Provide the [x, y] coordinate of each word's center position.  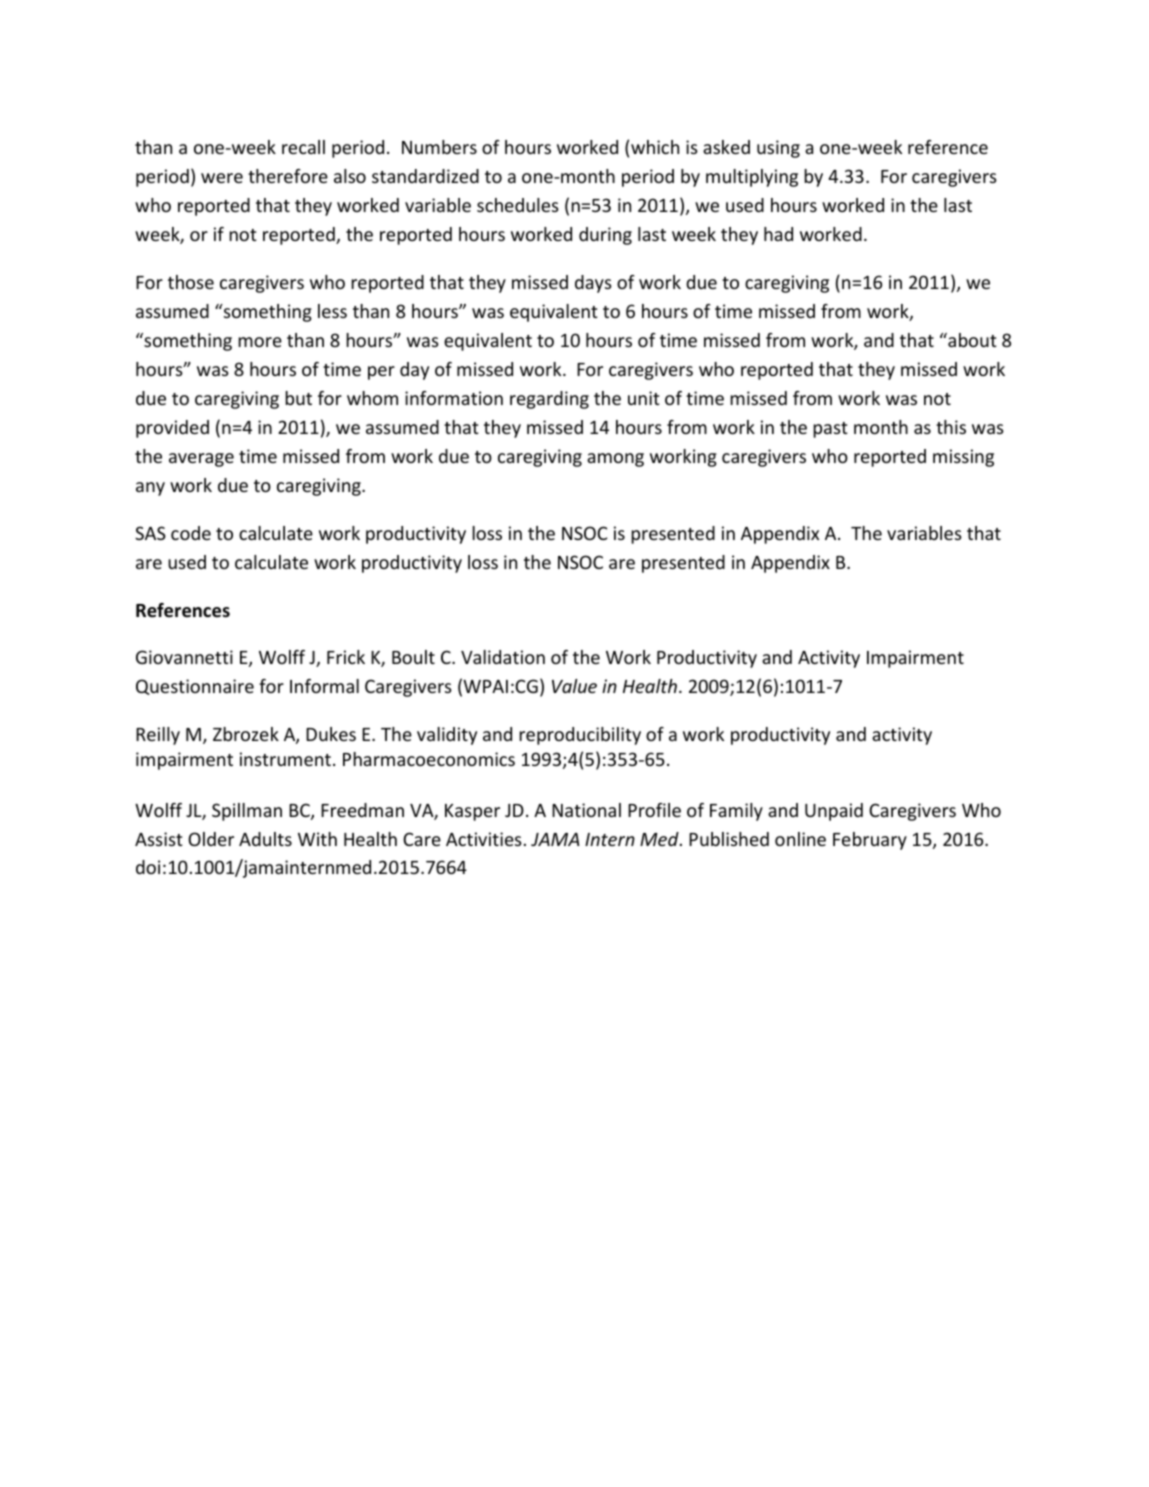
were [222, 178]
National [586, 810]
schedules [518, 205]
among [615, 460]
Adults [265, 839]
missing [963, 458]
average [201, 460]
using [778, 149]
